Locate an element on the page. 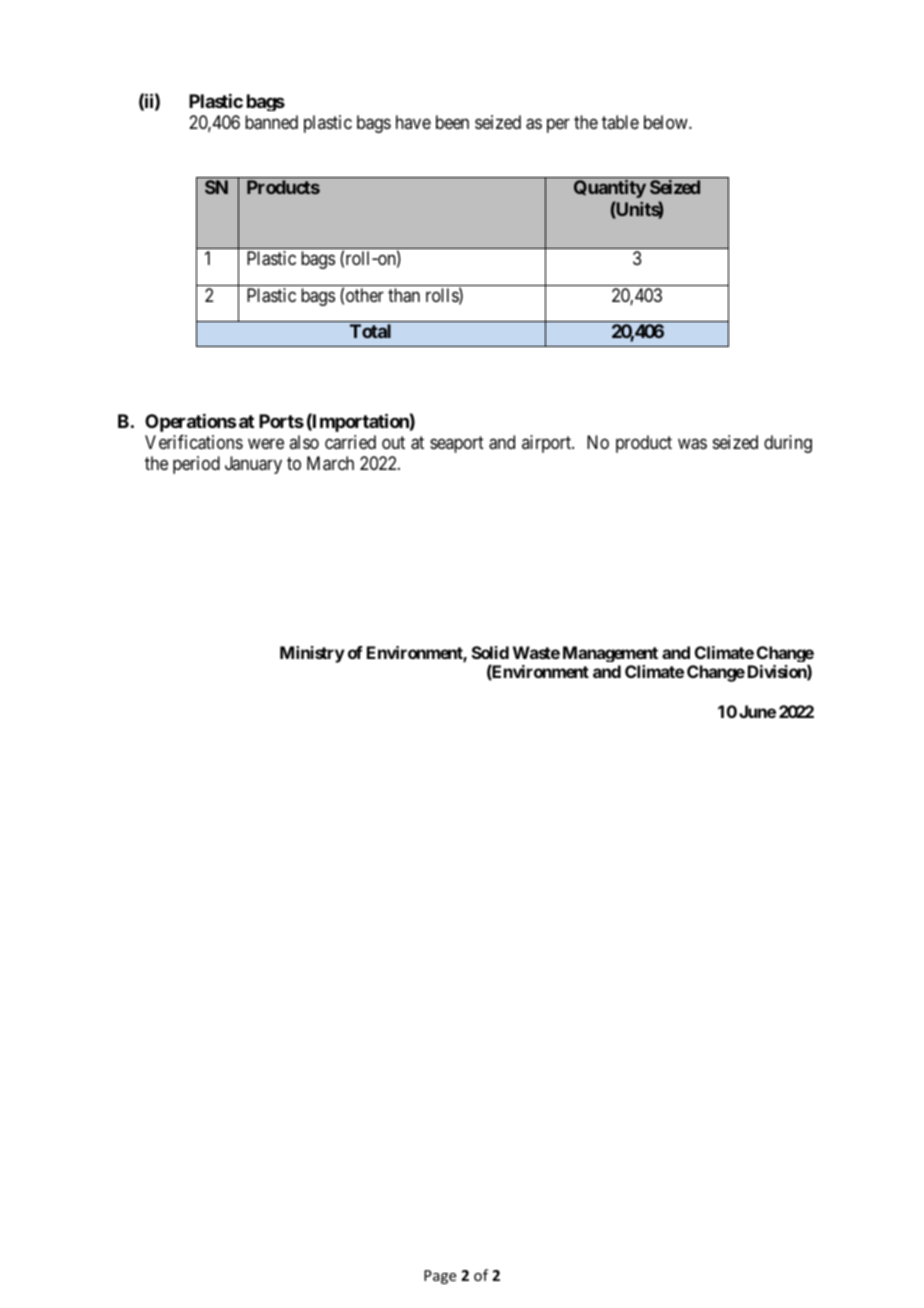 The image size is (924, 1308). been is located at coordinates (452, 122).
